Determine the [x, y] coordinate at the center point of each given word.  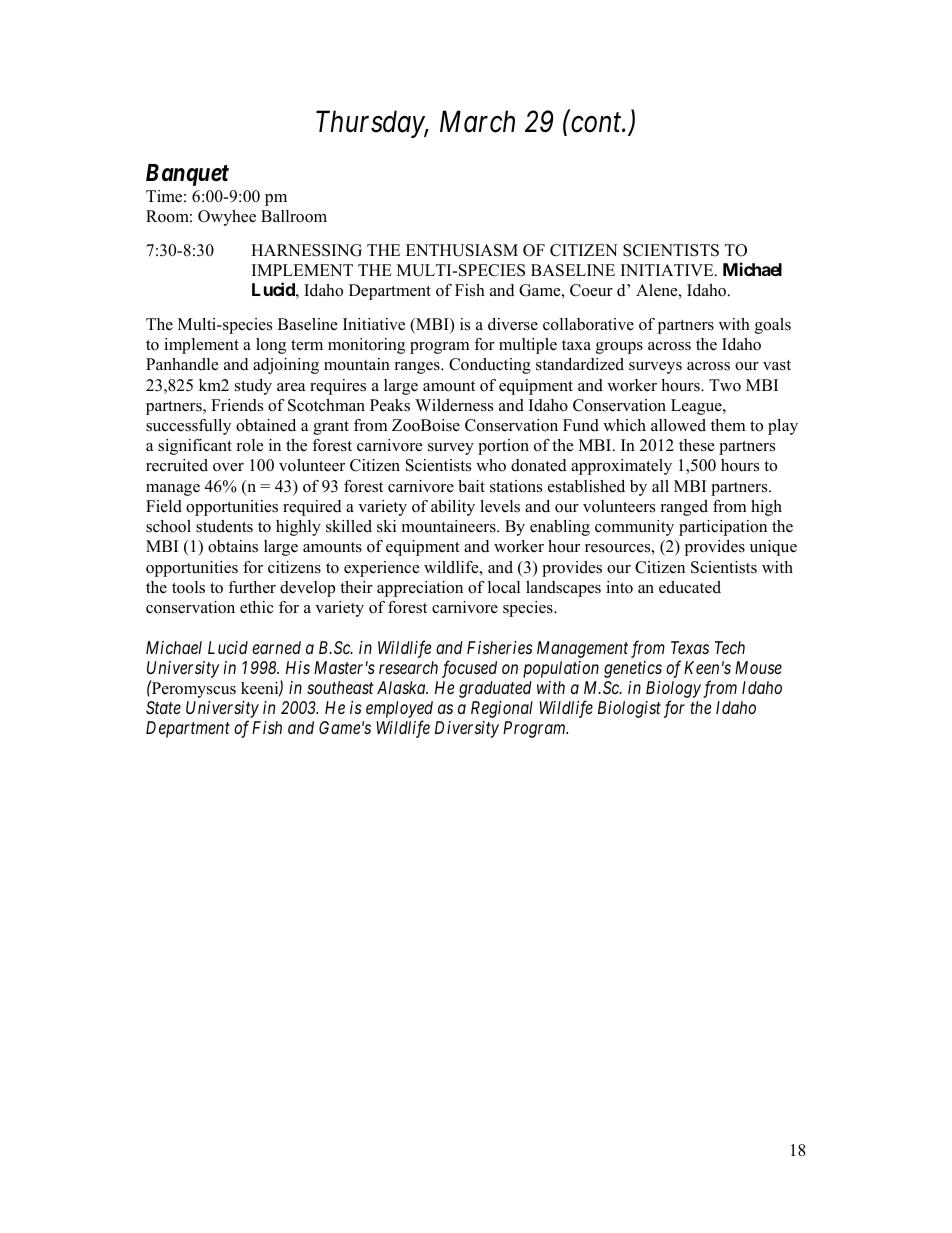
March [477, 121]
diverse [513, 324]
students [224, 526]
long [271, 346]
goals [773, 326]
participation [723, 528]
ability [453, 508]
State [163, 707]
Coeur [591, 290]
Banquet [187, 175]
